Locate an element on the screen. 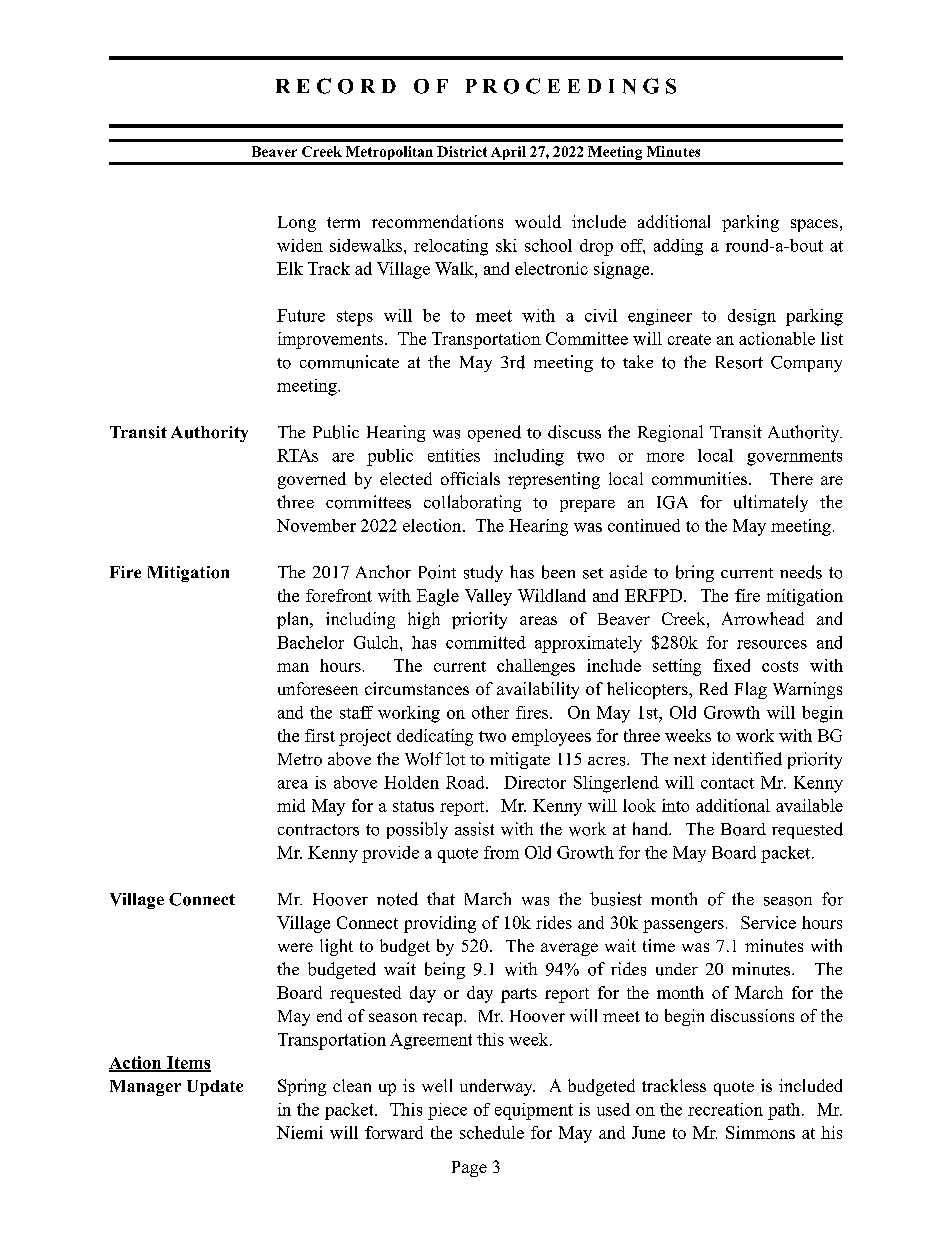  spaces is located at coordinates (814, 225).
